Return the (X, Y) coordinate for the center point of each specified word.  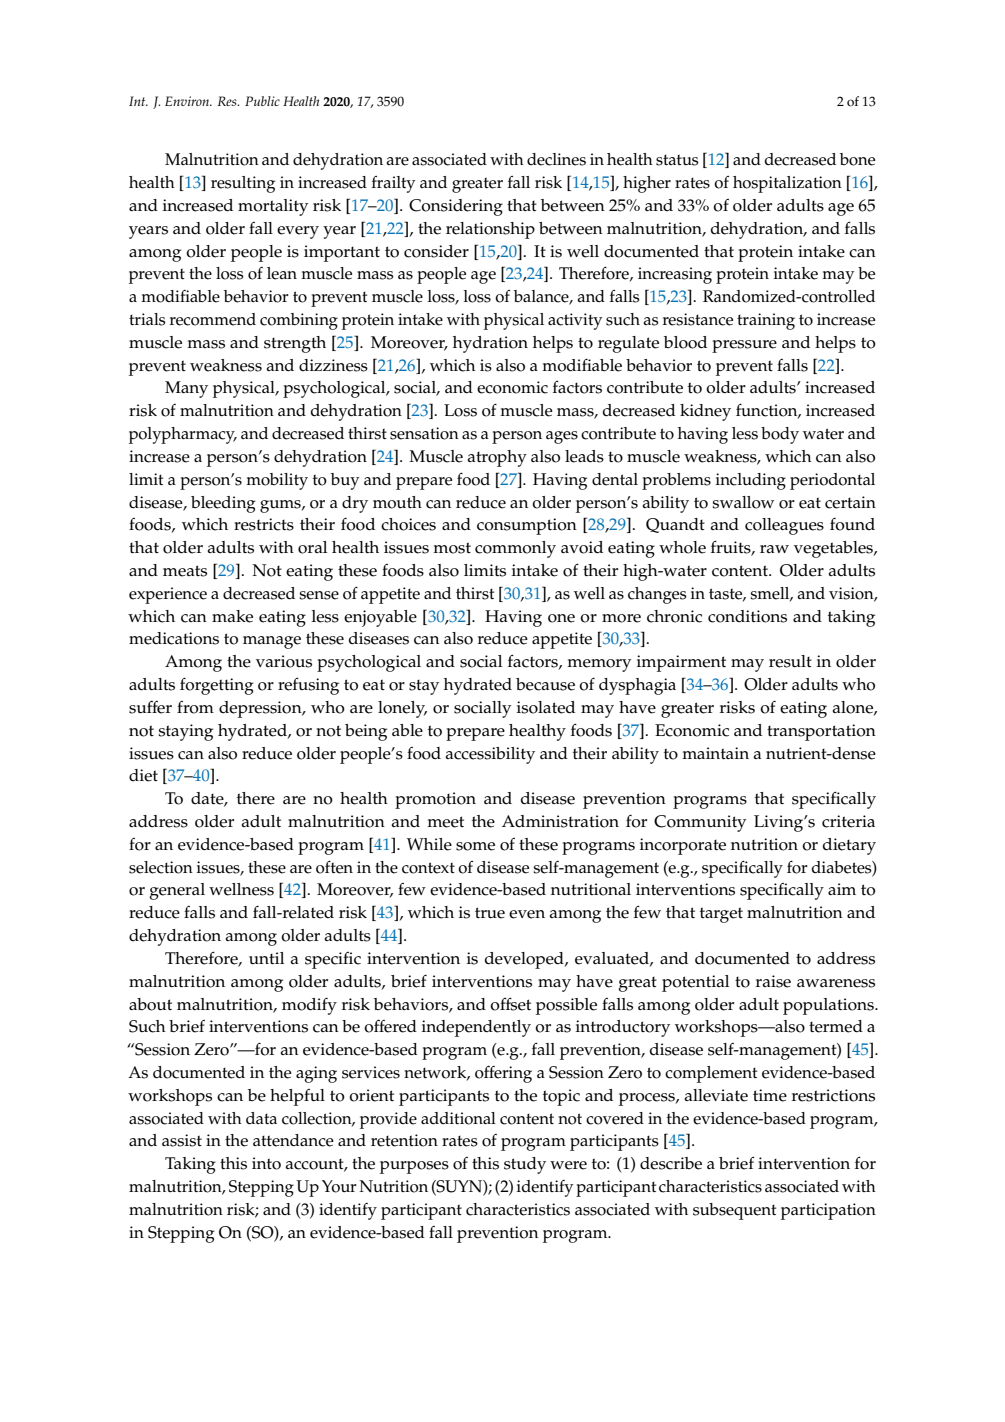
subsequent (734, 1211)
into (266, 1163)
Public (262, 101)
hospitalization (787, 184)
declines (556, 159)
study (525, 1165)
